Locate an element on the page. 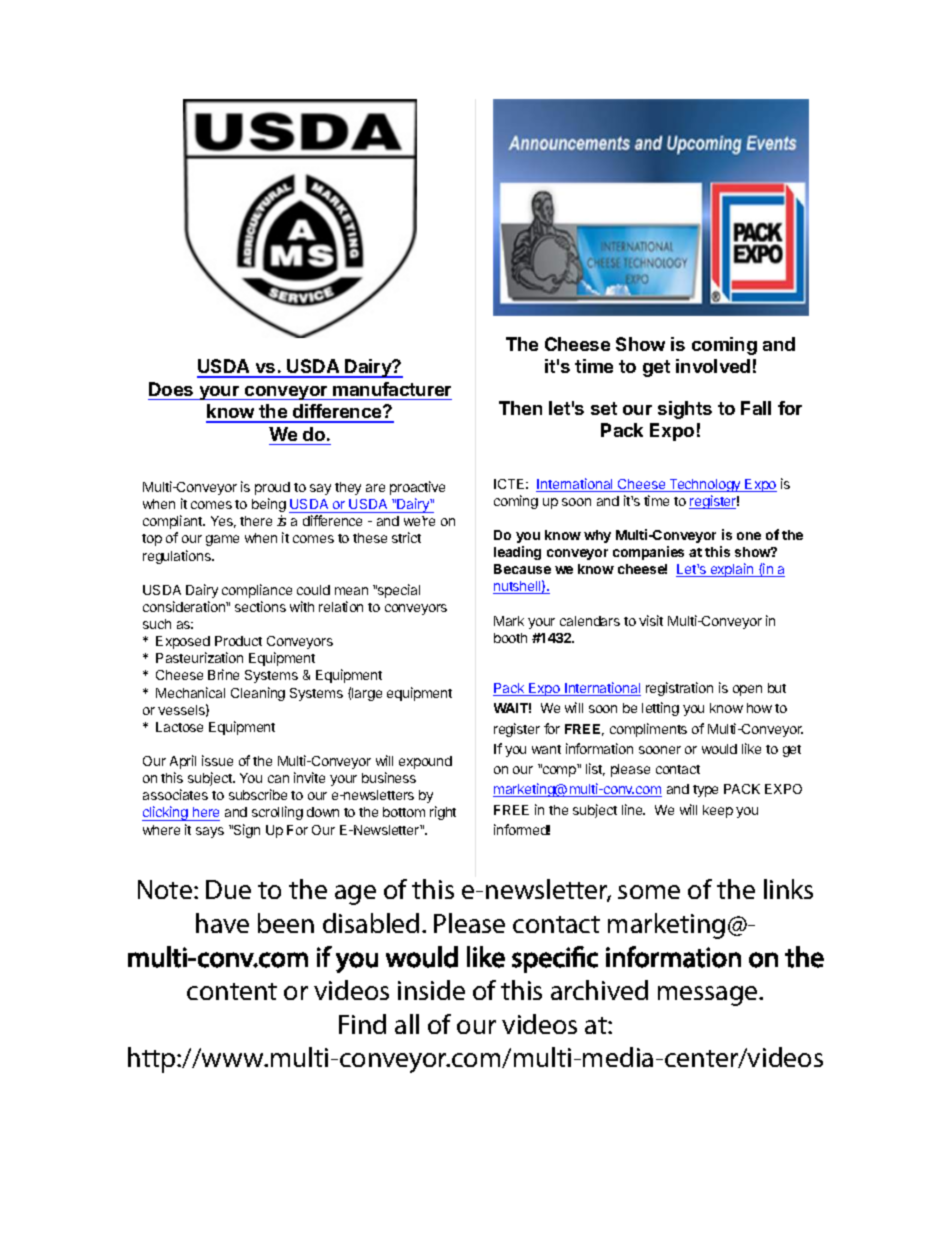 Image resolution: width=952 pixels, height=1233 pixels. Does is located at coordinates (171, 389).
